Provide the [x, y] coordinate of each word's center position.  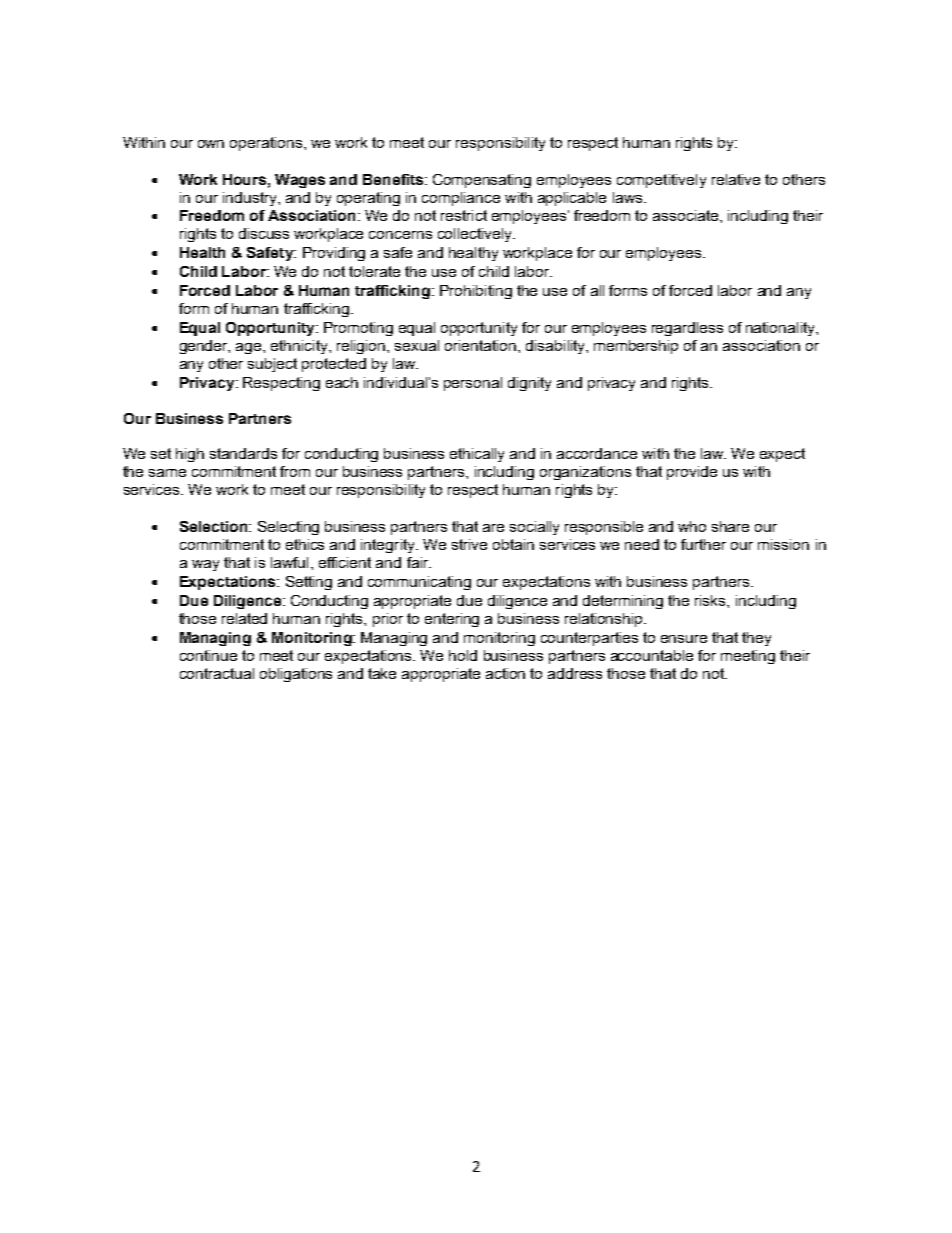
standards [243, 453]
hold [463, 655]
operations [267, 144]
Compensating [482, 181]
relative [736, 179]
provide [692, 473]
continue [208, 655]
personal [473, 384]
